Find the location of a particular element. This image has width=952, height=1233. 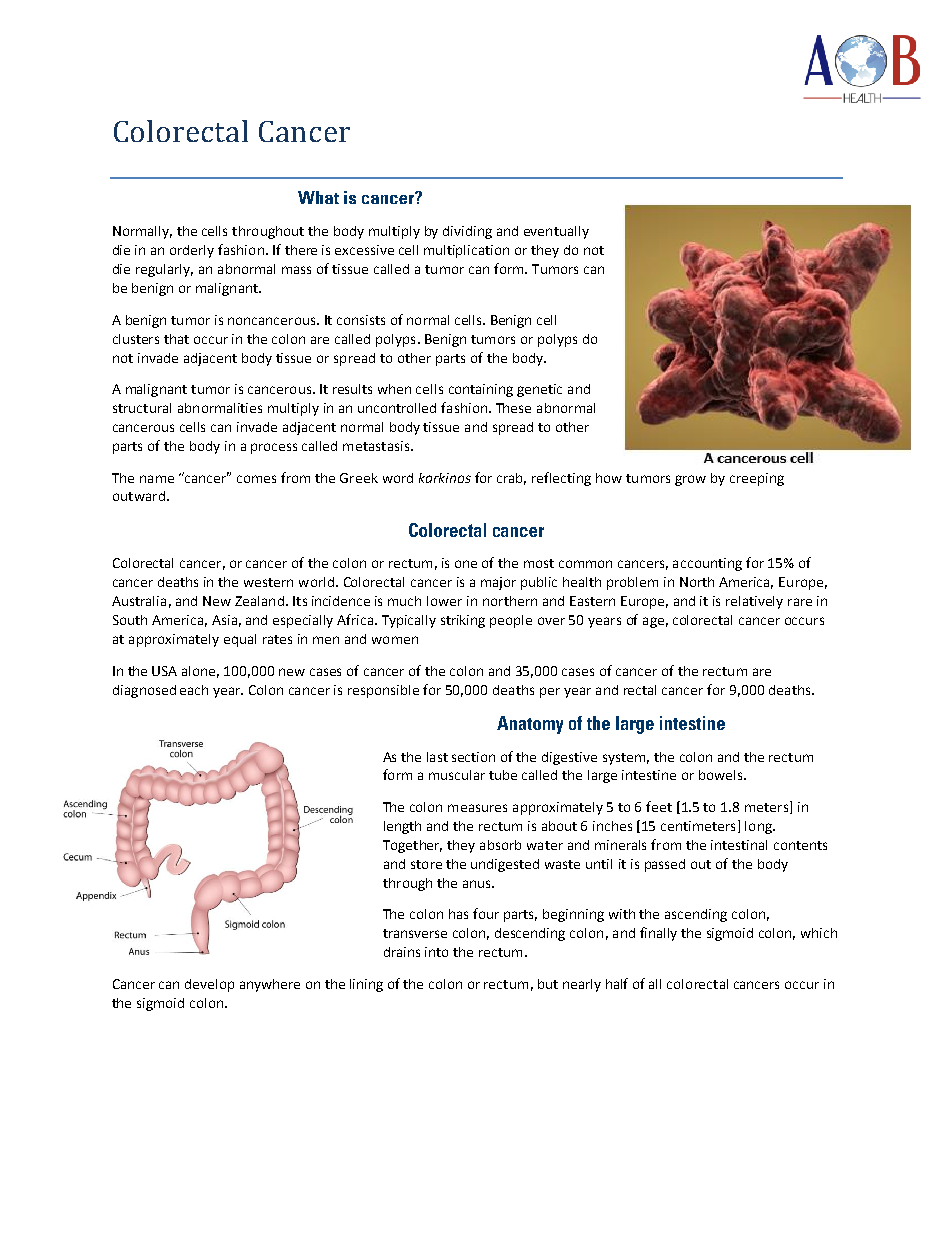

bowels is located at coordinates (722, 775).
